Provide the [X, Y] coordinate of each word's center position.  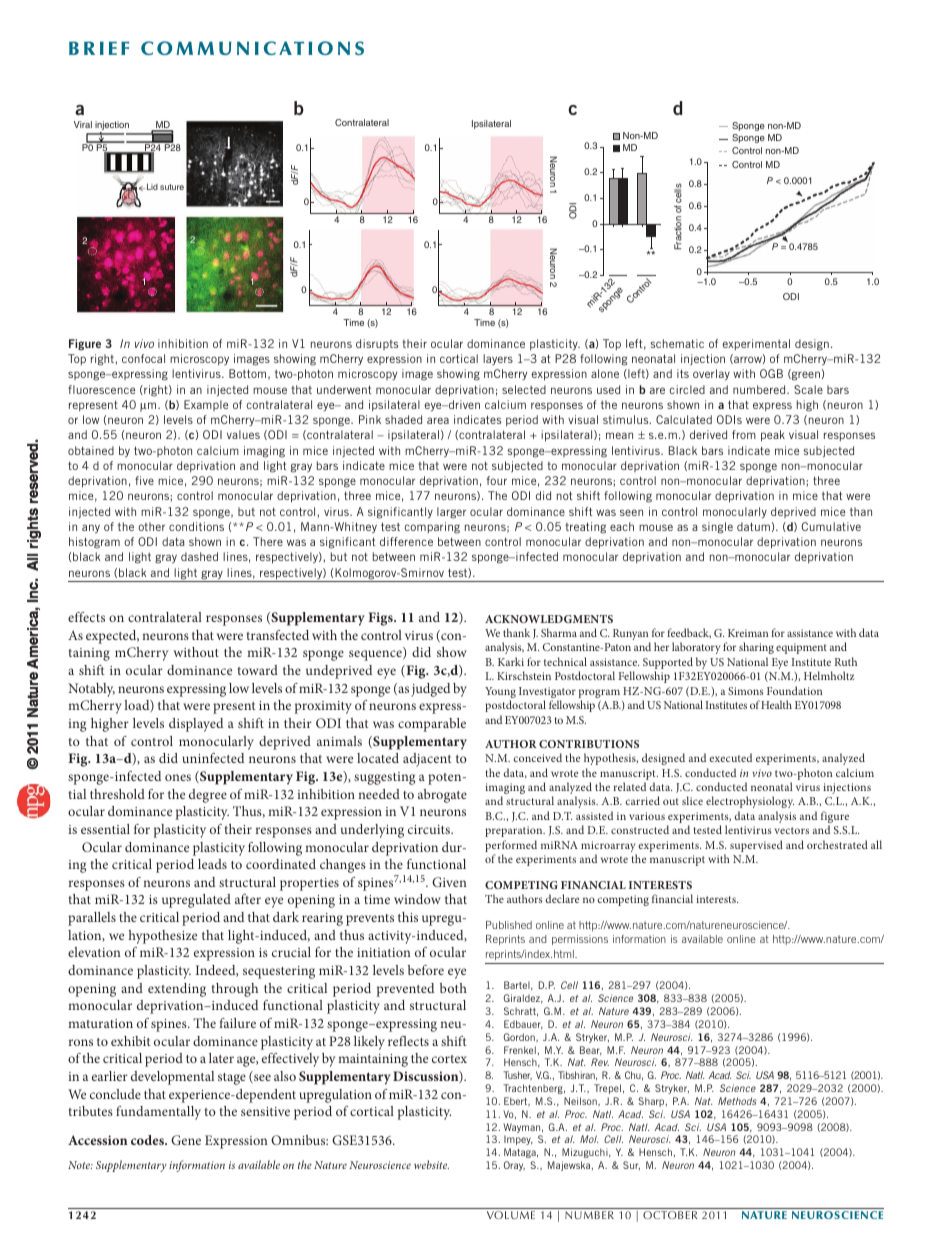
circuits [430, 829]
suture [172, 187]
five [144, 480]
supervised [756, 846]
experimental [756, 344]
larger [451, 513]
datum [753, 526]
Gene [186, 1140]
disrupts [377, 344]
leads [212, 864]
